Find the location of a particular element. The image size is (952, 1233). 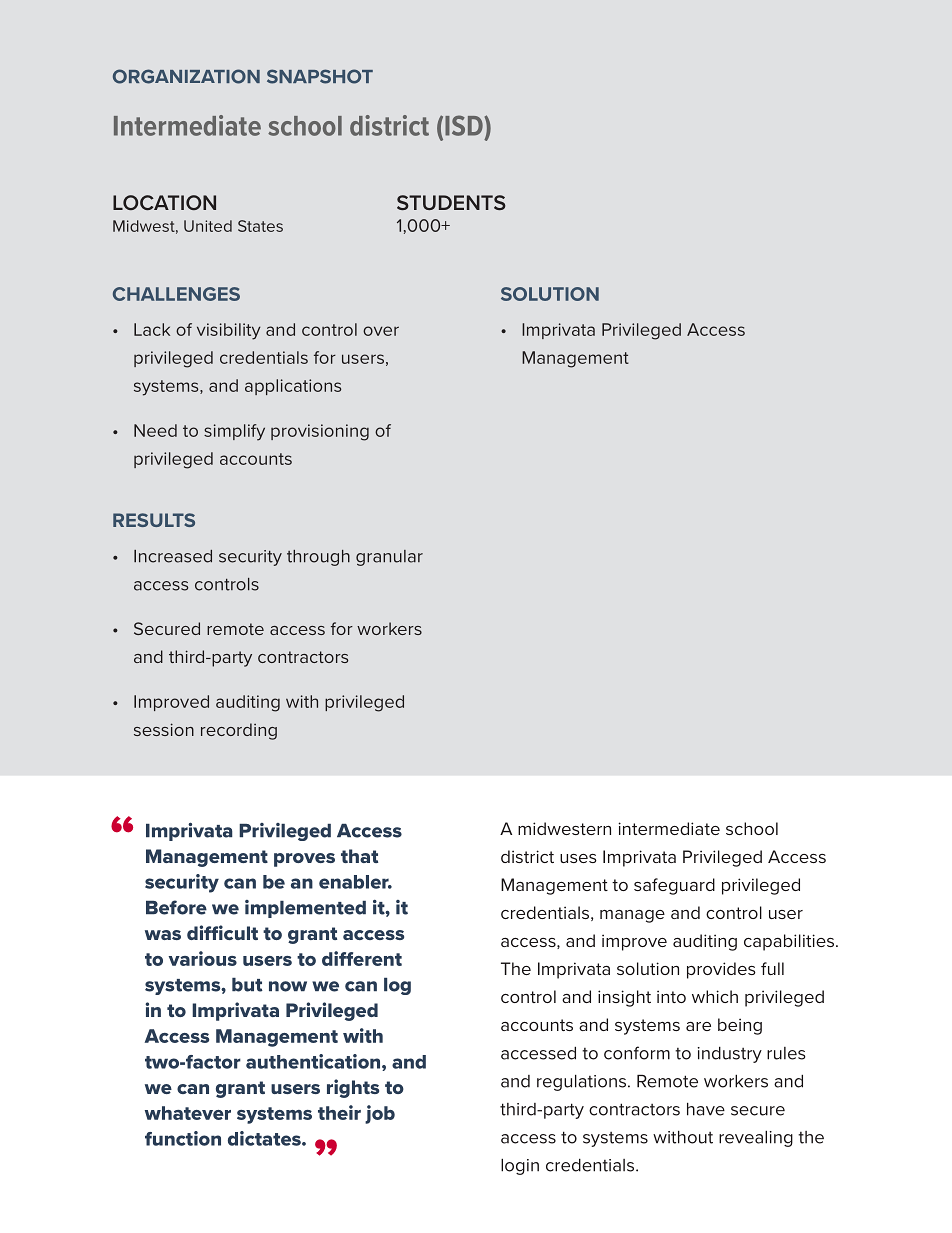

dictates is located at coordinates (265, 1138).
